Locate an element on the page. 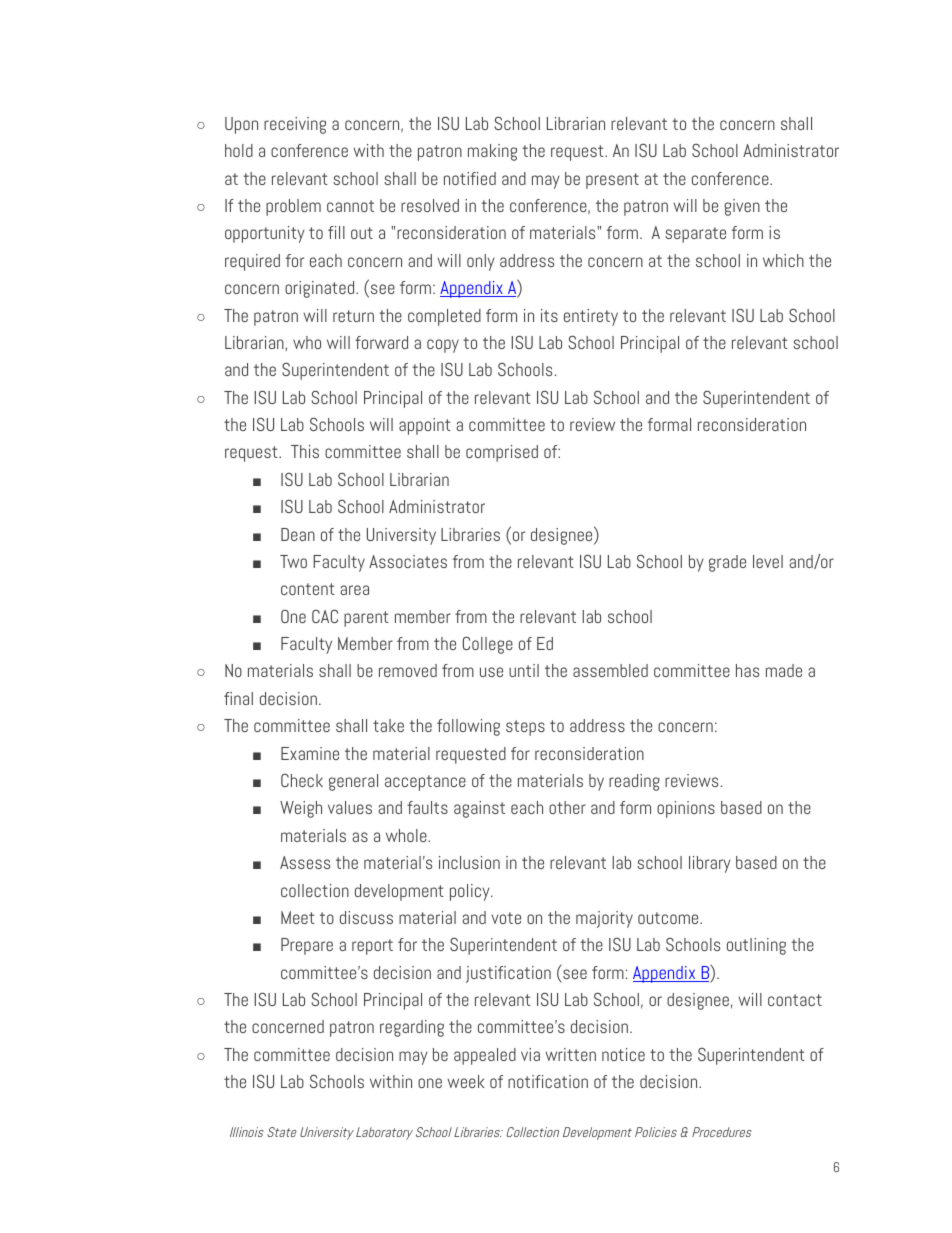 This page has width=952, height=1233. comprised is located at coordinates (502, 453).
